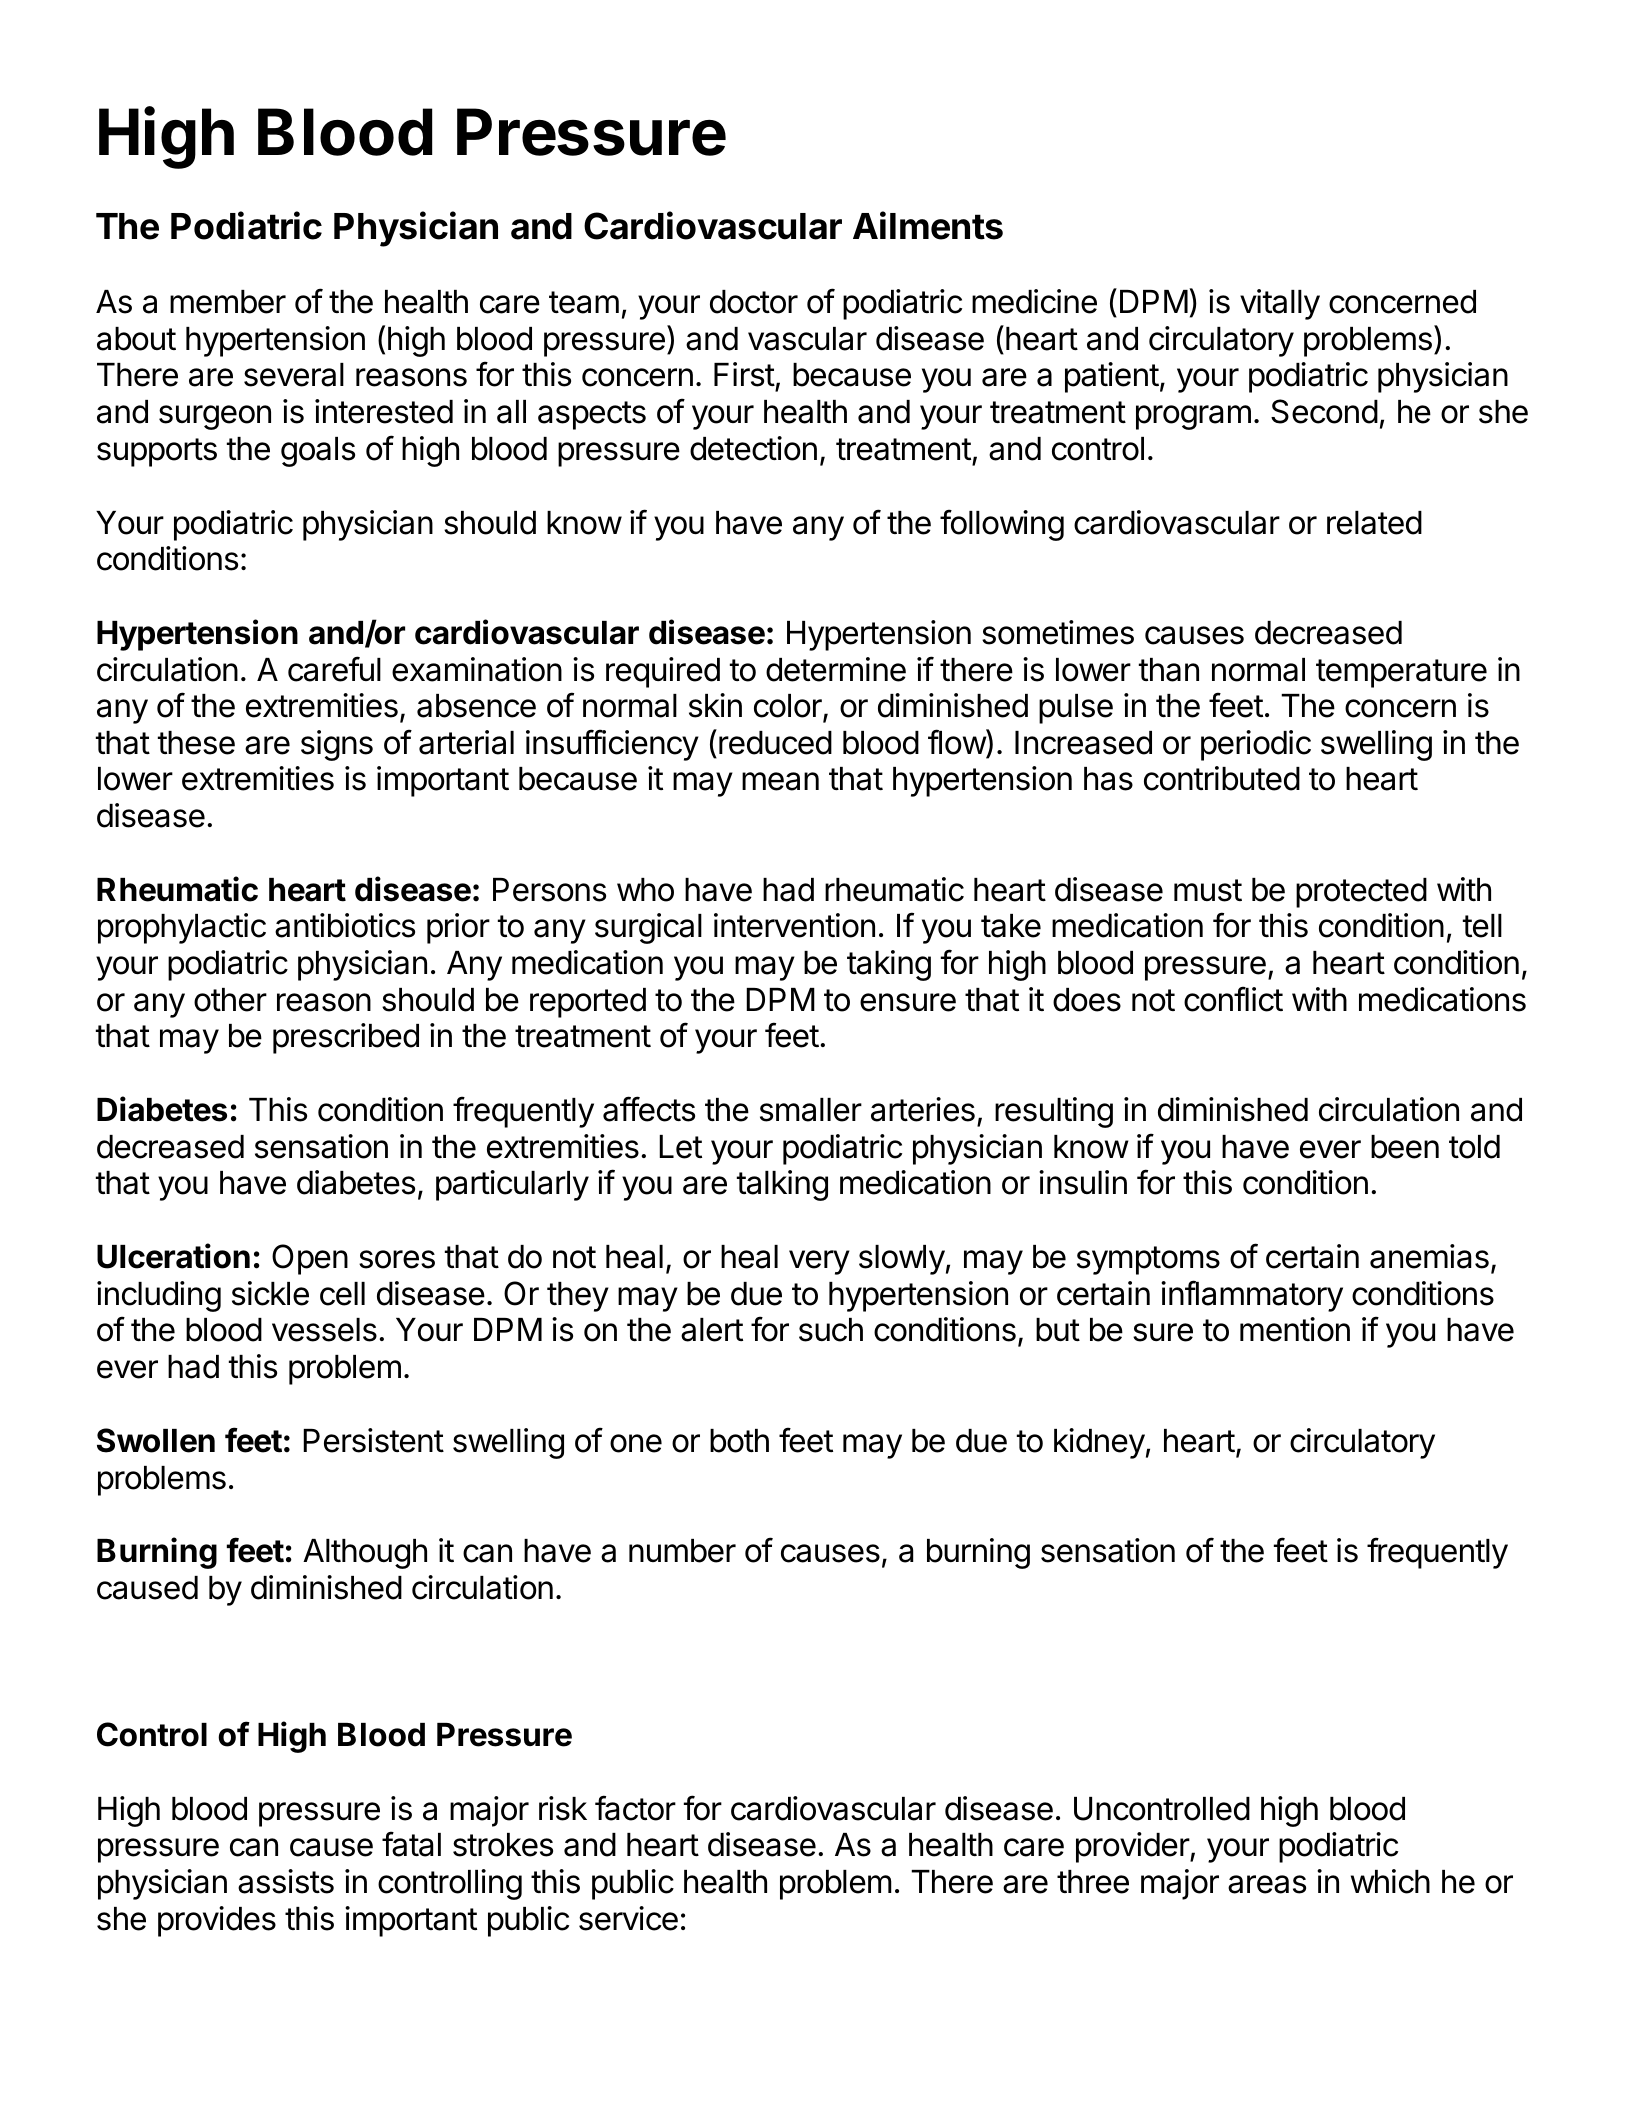  Describe the element at coordinates (286, 1881) in the screenshot. I see `assists` at that location.
